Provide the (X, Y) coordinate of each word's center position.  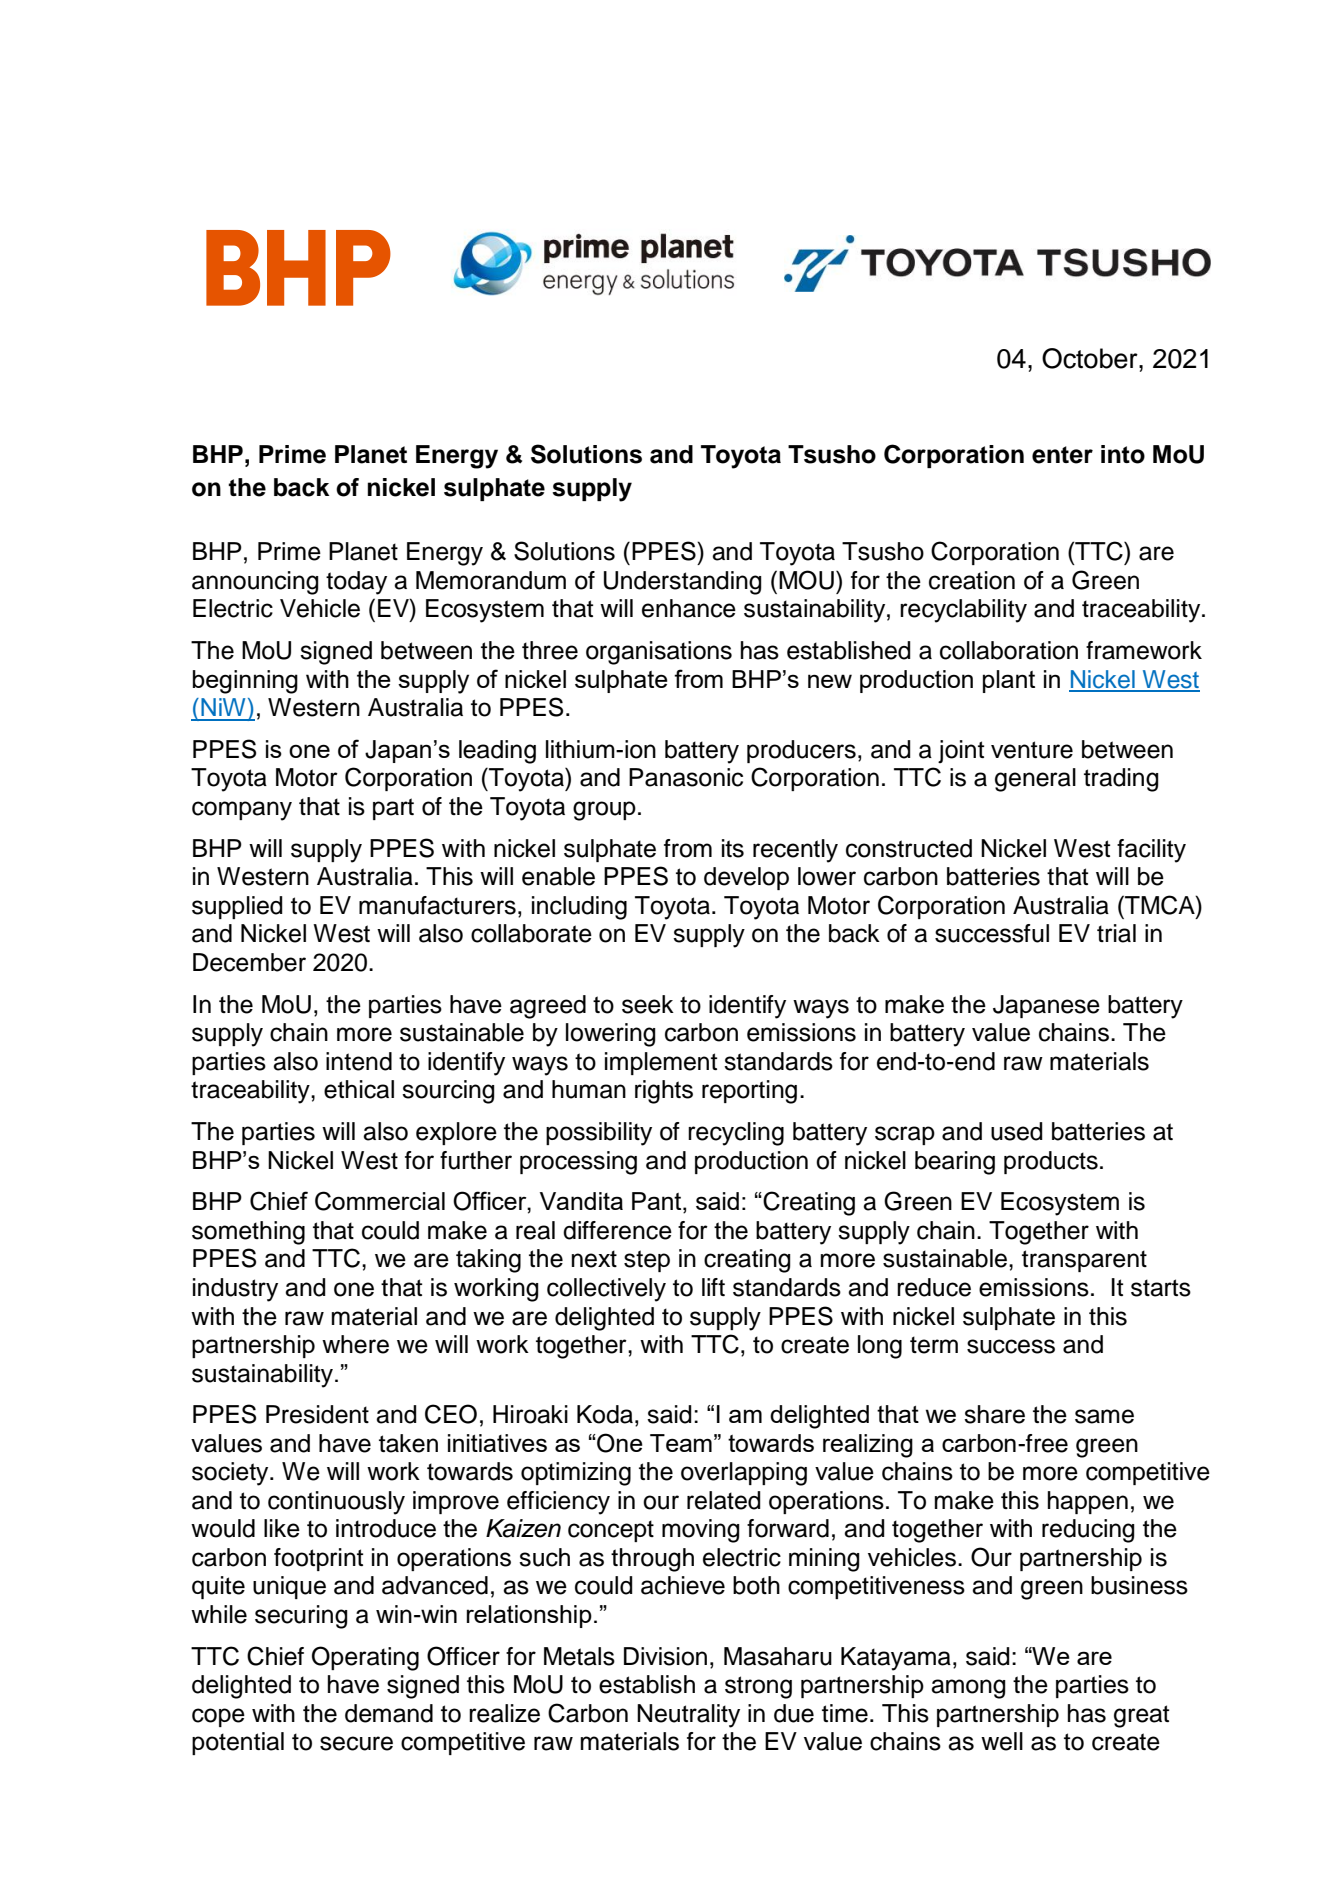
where (355, 1344)
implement (661, 1063)
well (1002, 1741)
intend (359, 1061)
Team (681, 1443)
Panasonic (686, 777)
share (994, 1414)
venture (1032, 750)
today (356, 583)
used (1017, 1131)
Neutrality (688, 1716)
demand (389, 1713)
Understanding (683, 583)
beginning (245, 682)
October (1091, 358)
